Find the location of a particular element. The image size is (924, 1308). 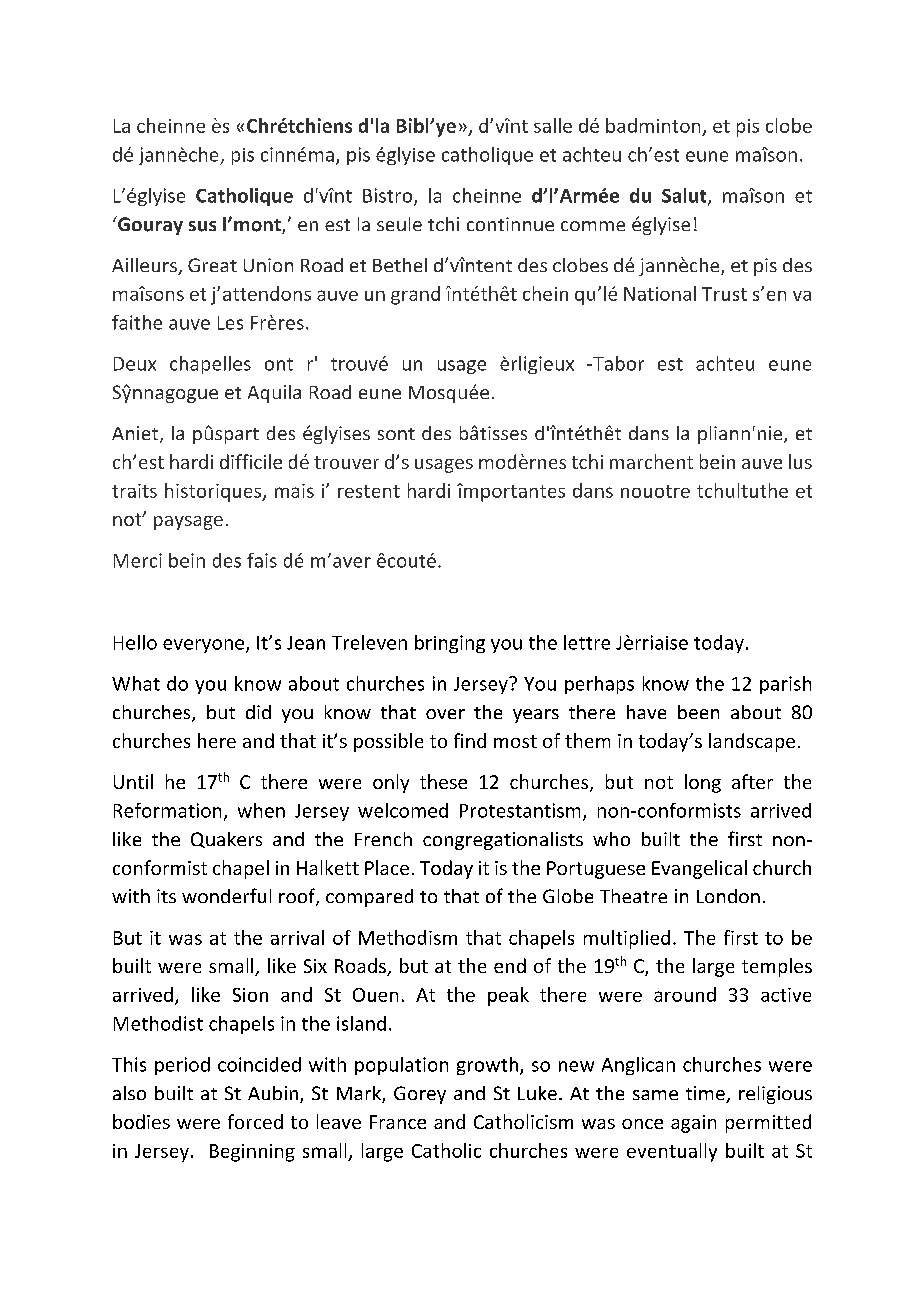

Tabor is located at coordinates (617, 363).
